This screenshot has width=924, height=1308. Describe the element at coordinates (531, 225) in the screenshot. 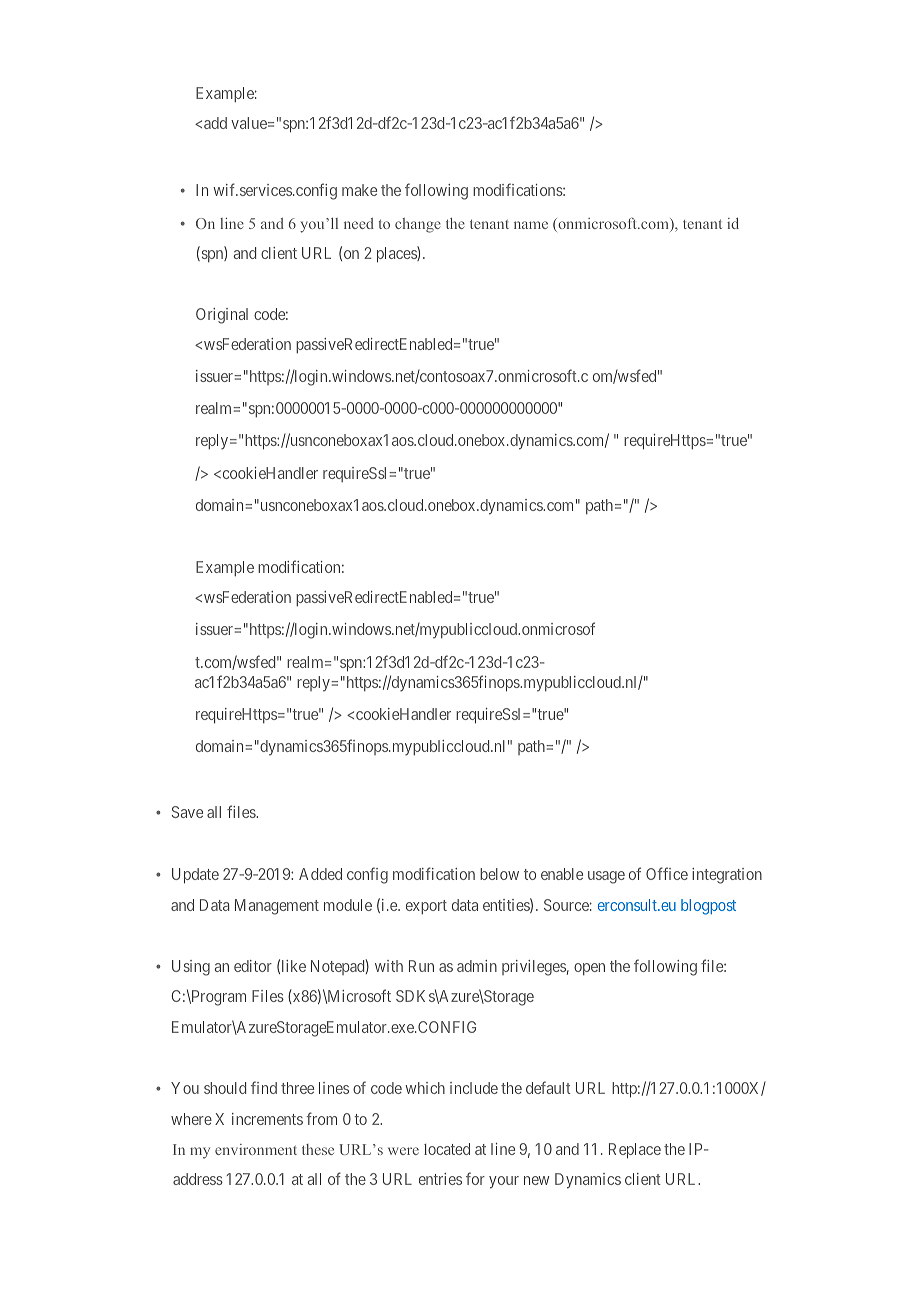

I see `name` at that location.
